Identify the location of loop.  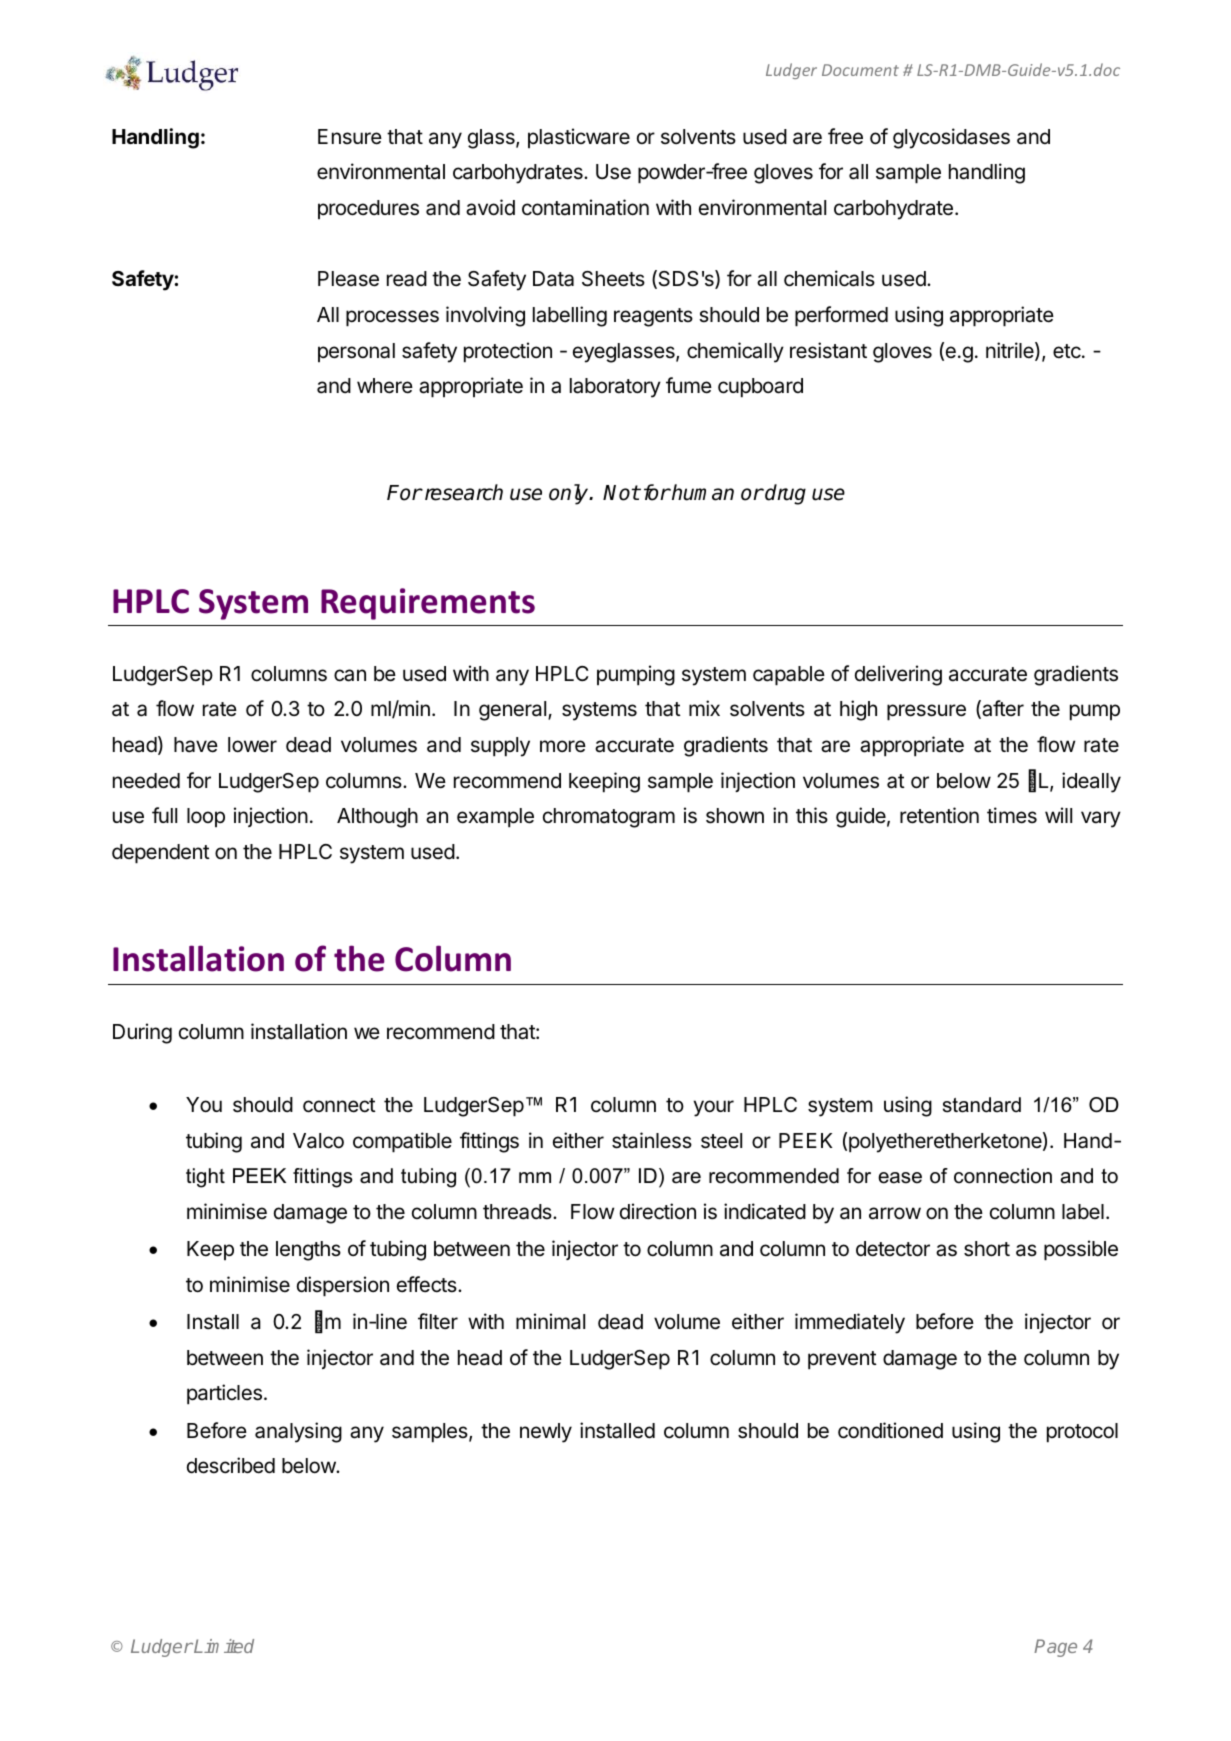
(206, 817).
